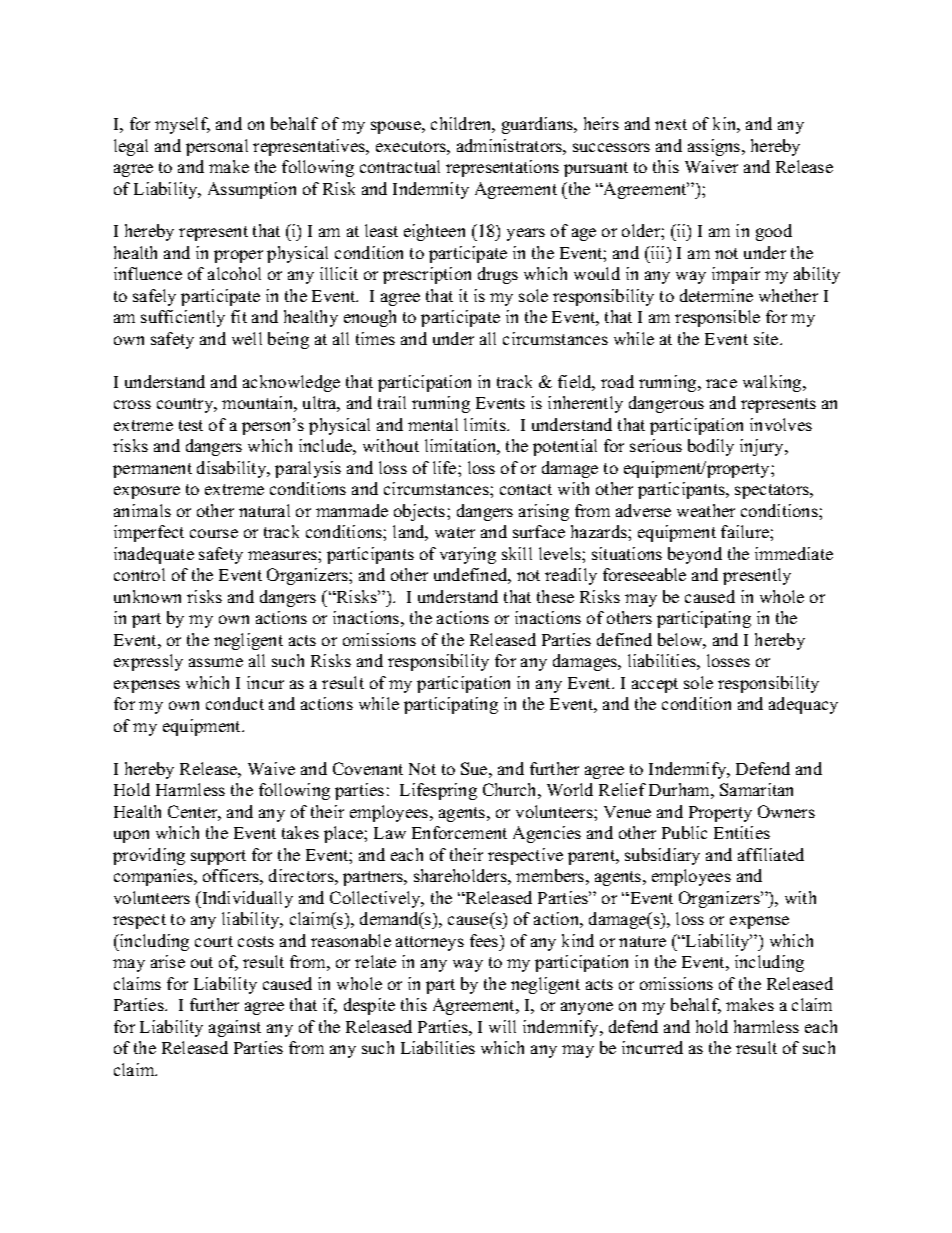  I want to click on conduct, so click(235, 703).
